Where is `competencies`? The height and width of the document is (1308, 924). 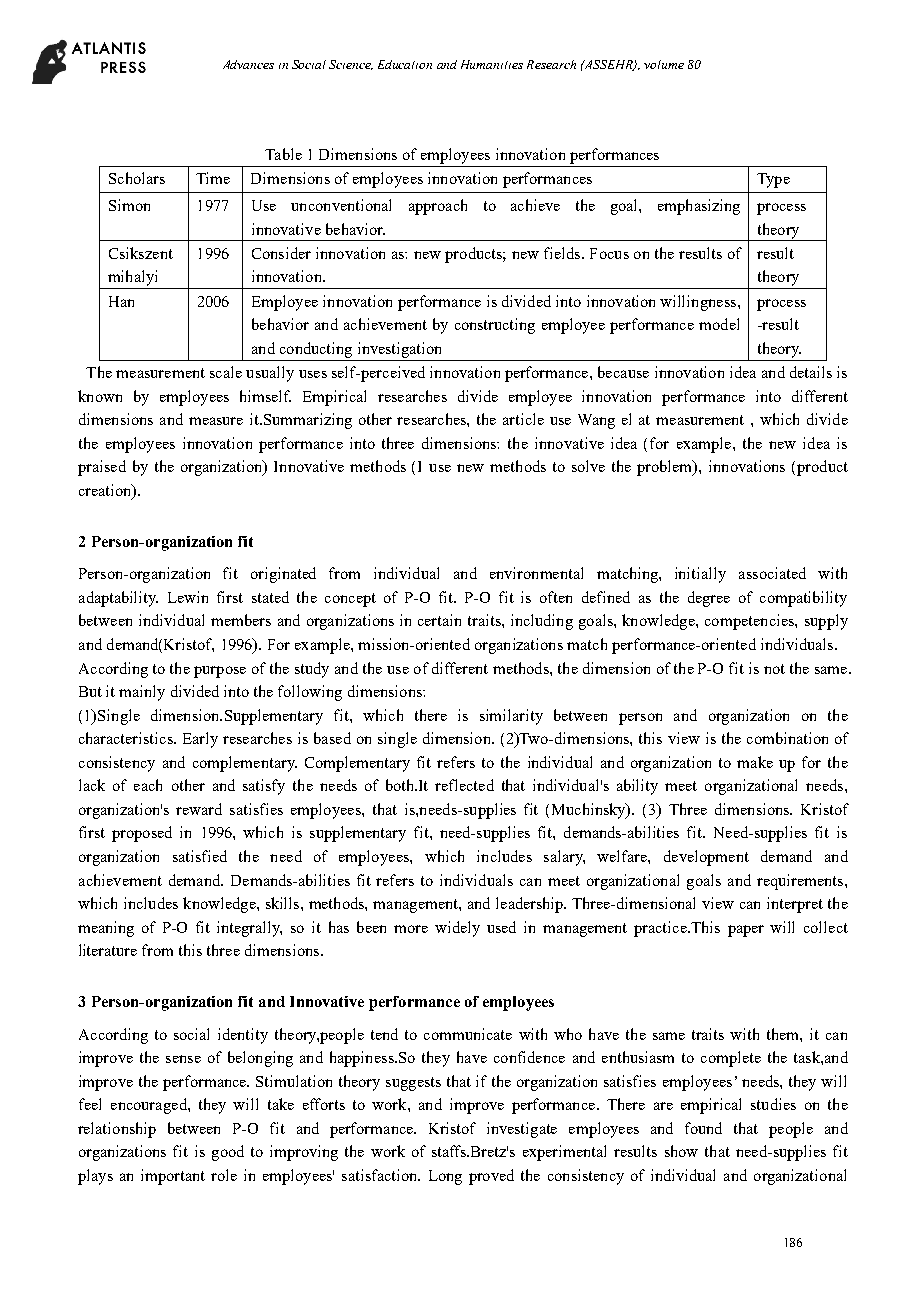 competencies is located at coordinates (750, 622).
